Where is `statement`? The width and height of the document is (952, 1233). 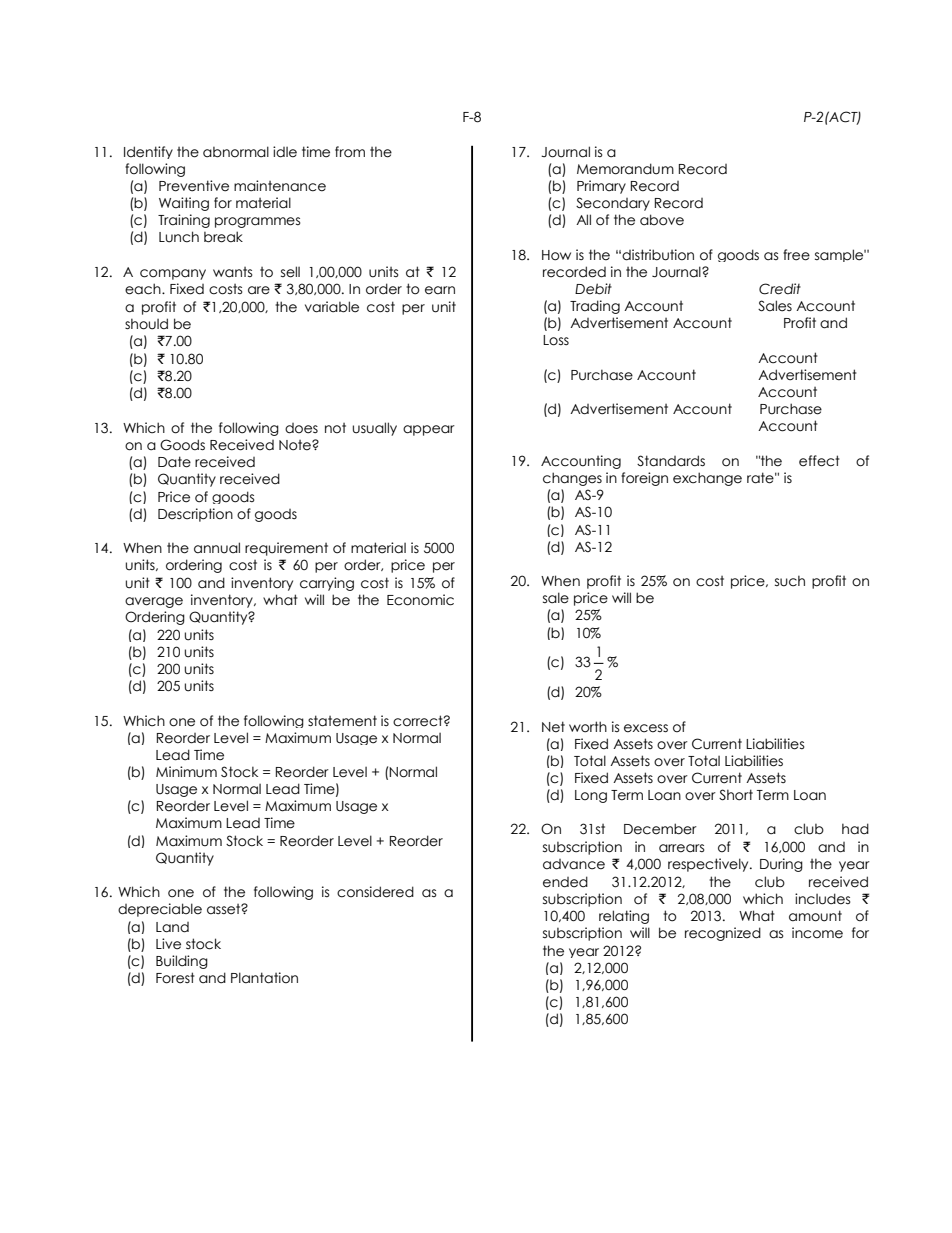 statement is located at coordinates (342, 721).
